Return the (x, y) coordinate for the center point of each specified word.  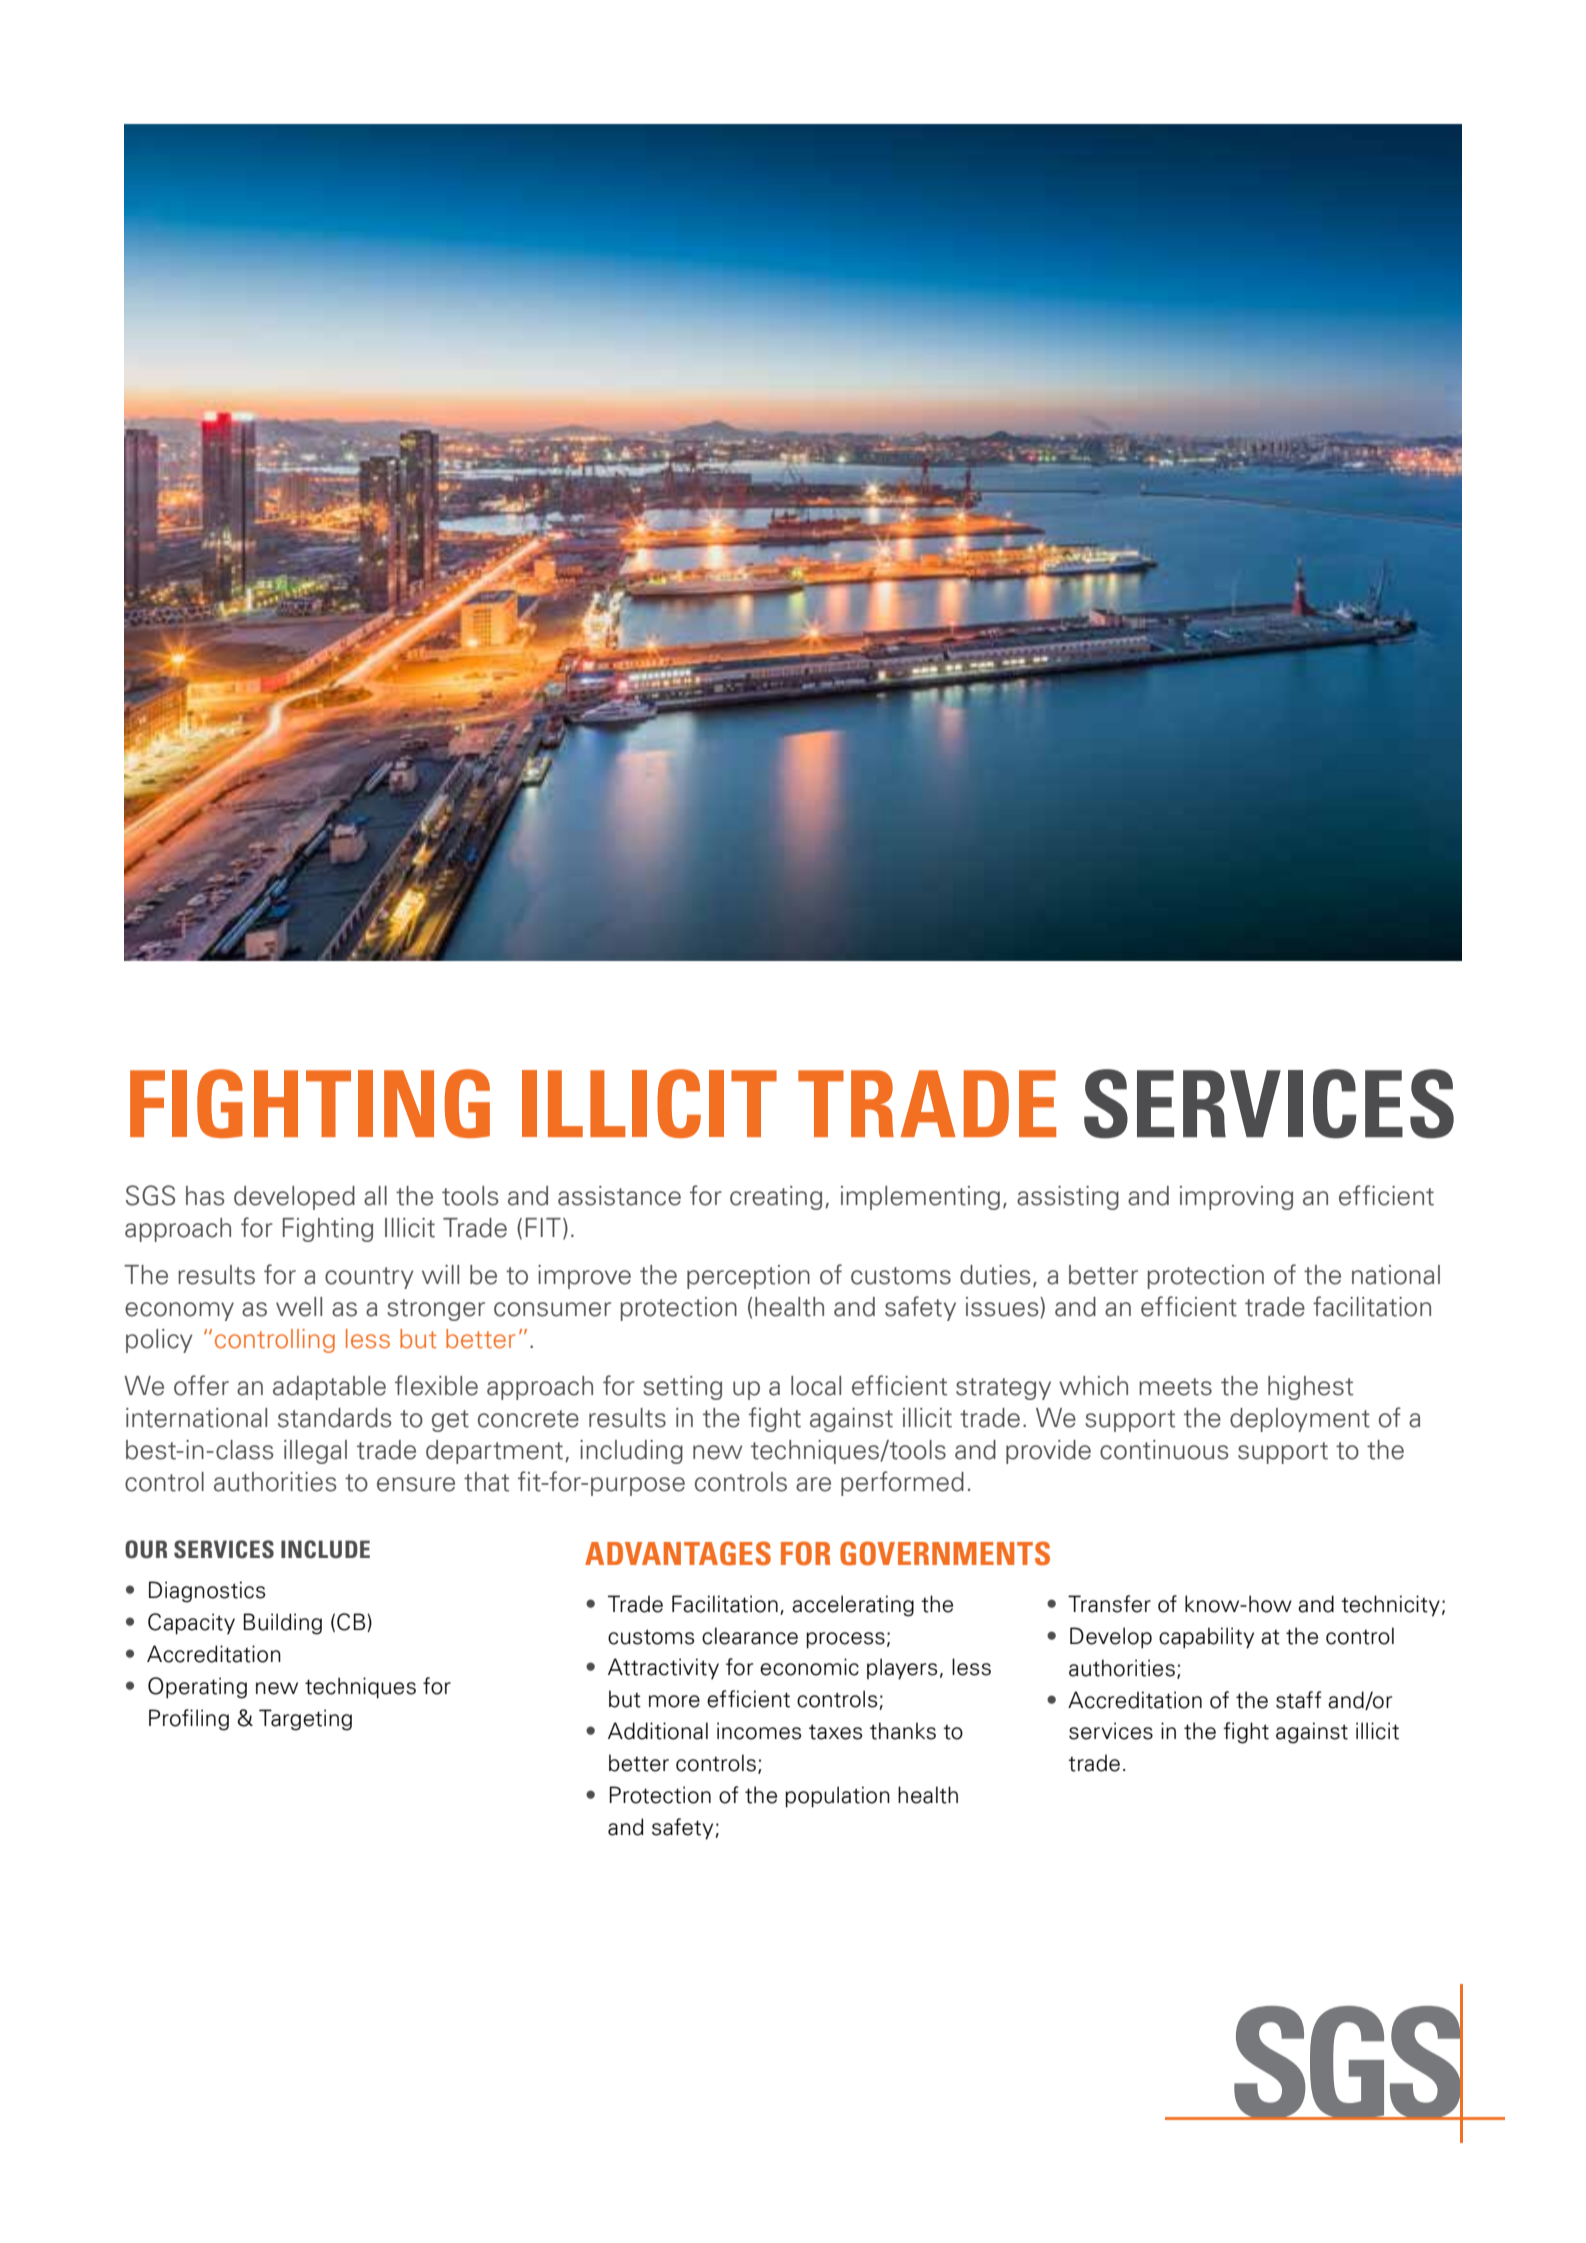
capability (1206, 1638)
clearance (750, 1636)
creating (776, 1198)
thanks (903, 1731)
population (837, 1797)
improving (1236, 1198)
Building (282, 1624)
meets (1175, 1387)
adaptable (329, 1388)
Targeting (305, 1720)
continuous (1164, 1450)
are (813, 1484)
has (205, 1196)
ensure (416, 1484)
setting (682, 1388)
